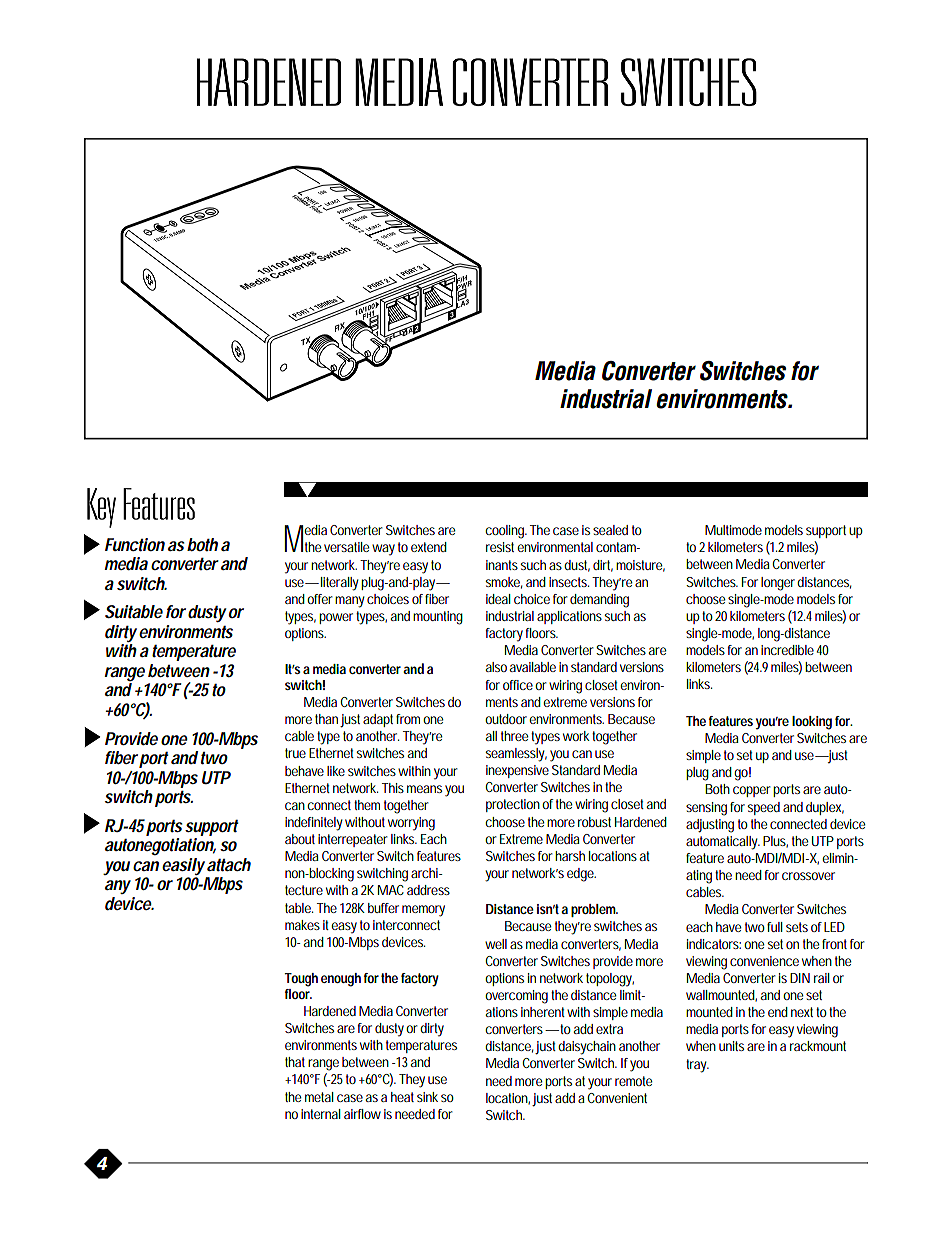  What do you see at coordinates (506, 532) in the screenshot?
I see `cooling` at bounding box center [506, 532].
